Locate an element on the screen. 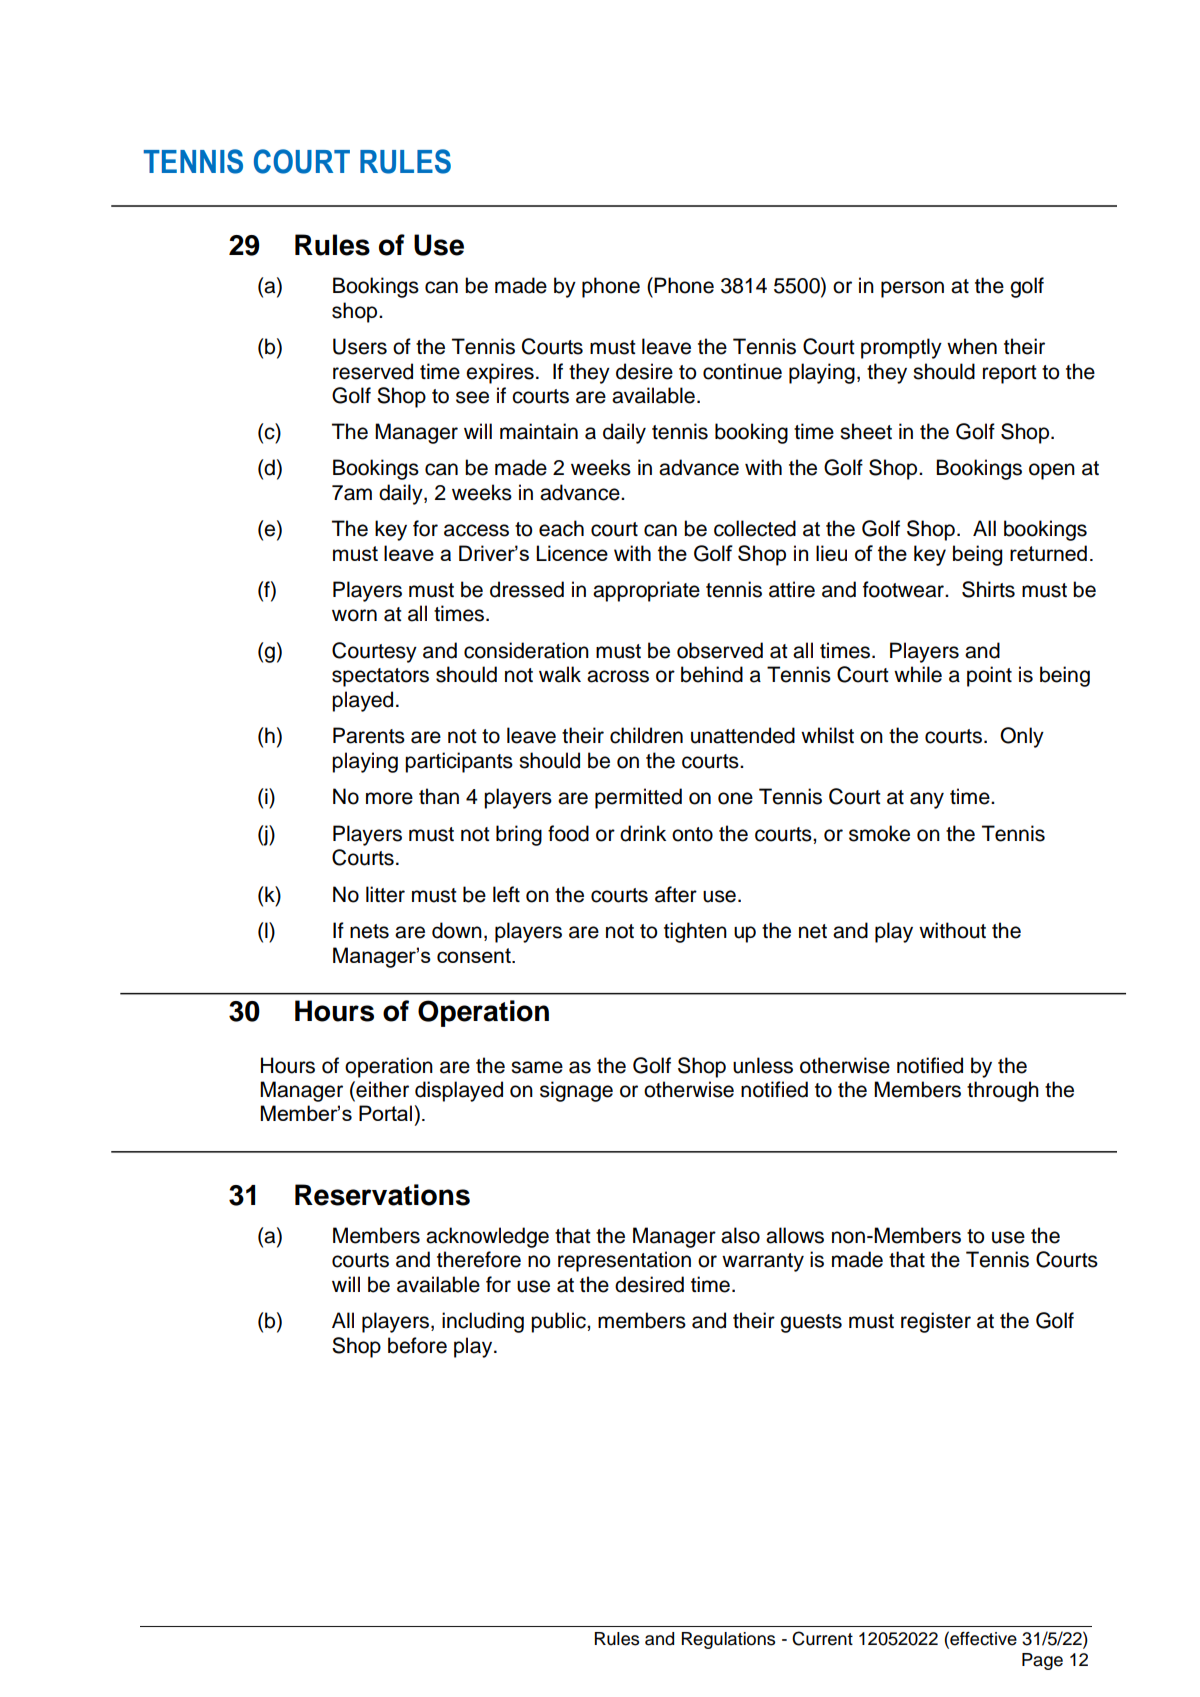 Image resolution: width=1200 pixels, height=1697 pixels. when is located at coordinates (972, 346).
